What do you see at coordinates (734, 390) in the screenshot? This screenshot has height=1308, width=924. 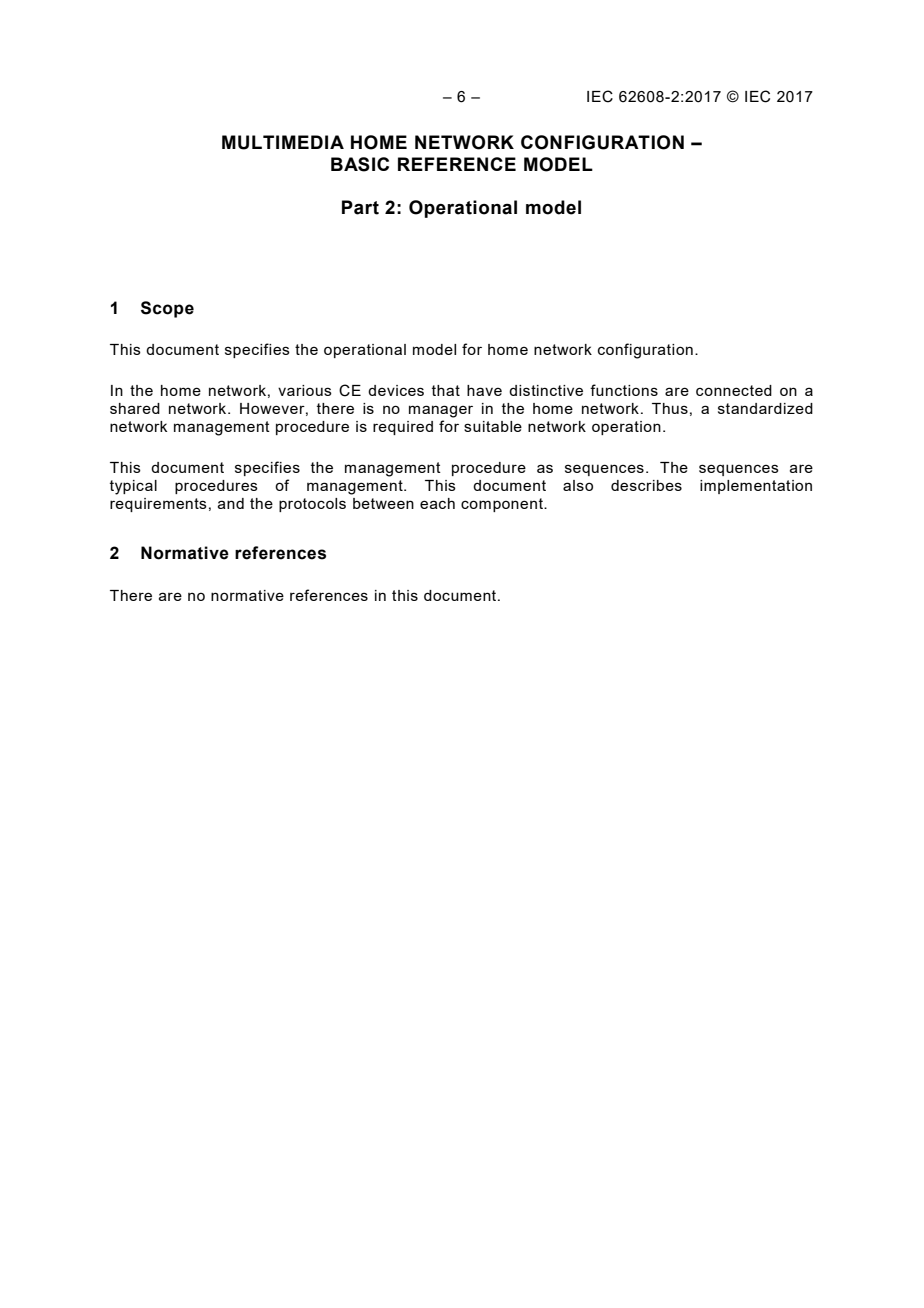 I see `connected` at bounding box center [734, 390].
